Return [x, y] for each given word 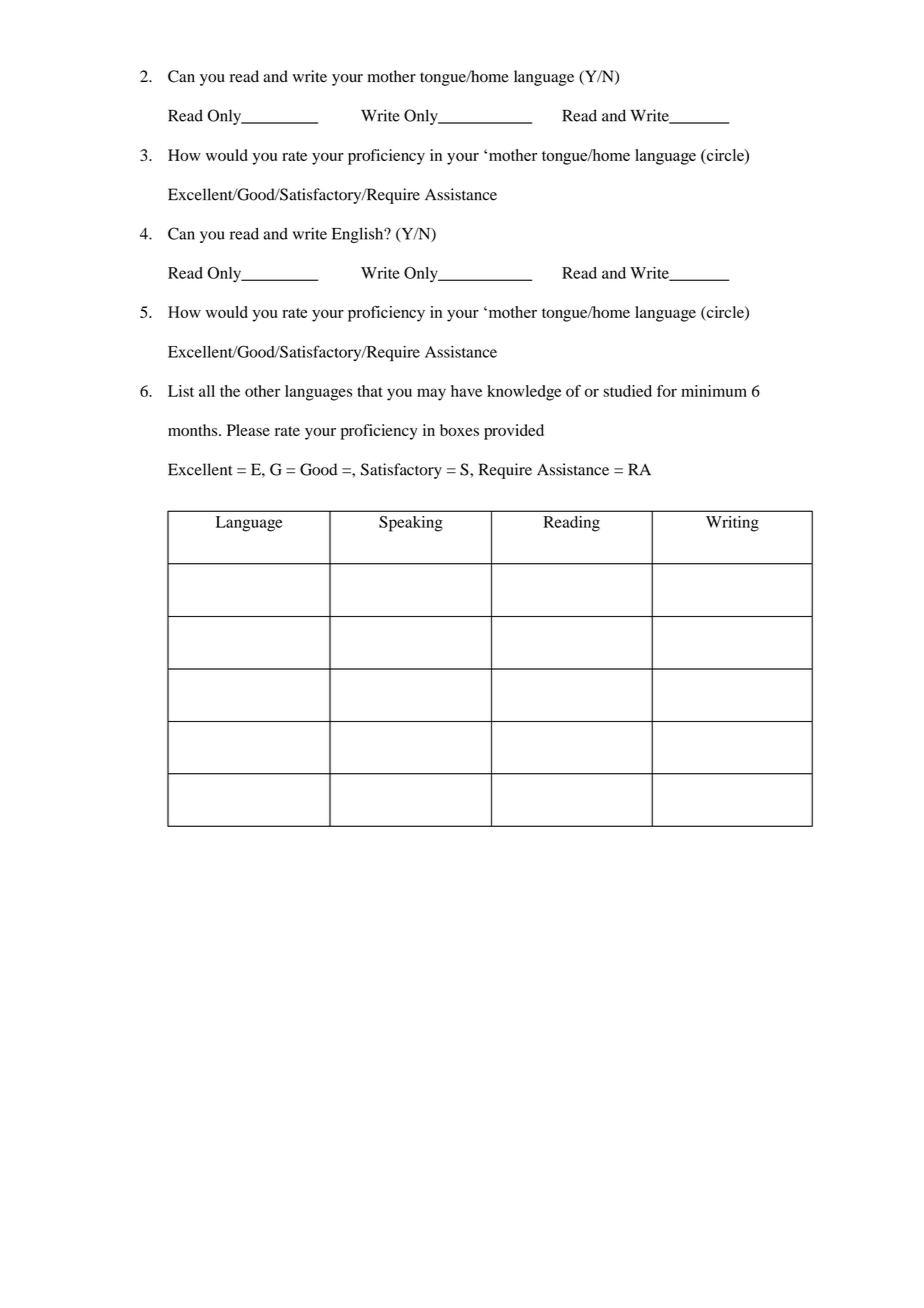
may [431, 394]
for [667, 391]
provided [514, 432]
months [194, 430]
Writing [732, 524]
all [207, 391]
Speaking [411, 524]
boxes [459, 430]
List [181, 391]
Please [248, 430]
